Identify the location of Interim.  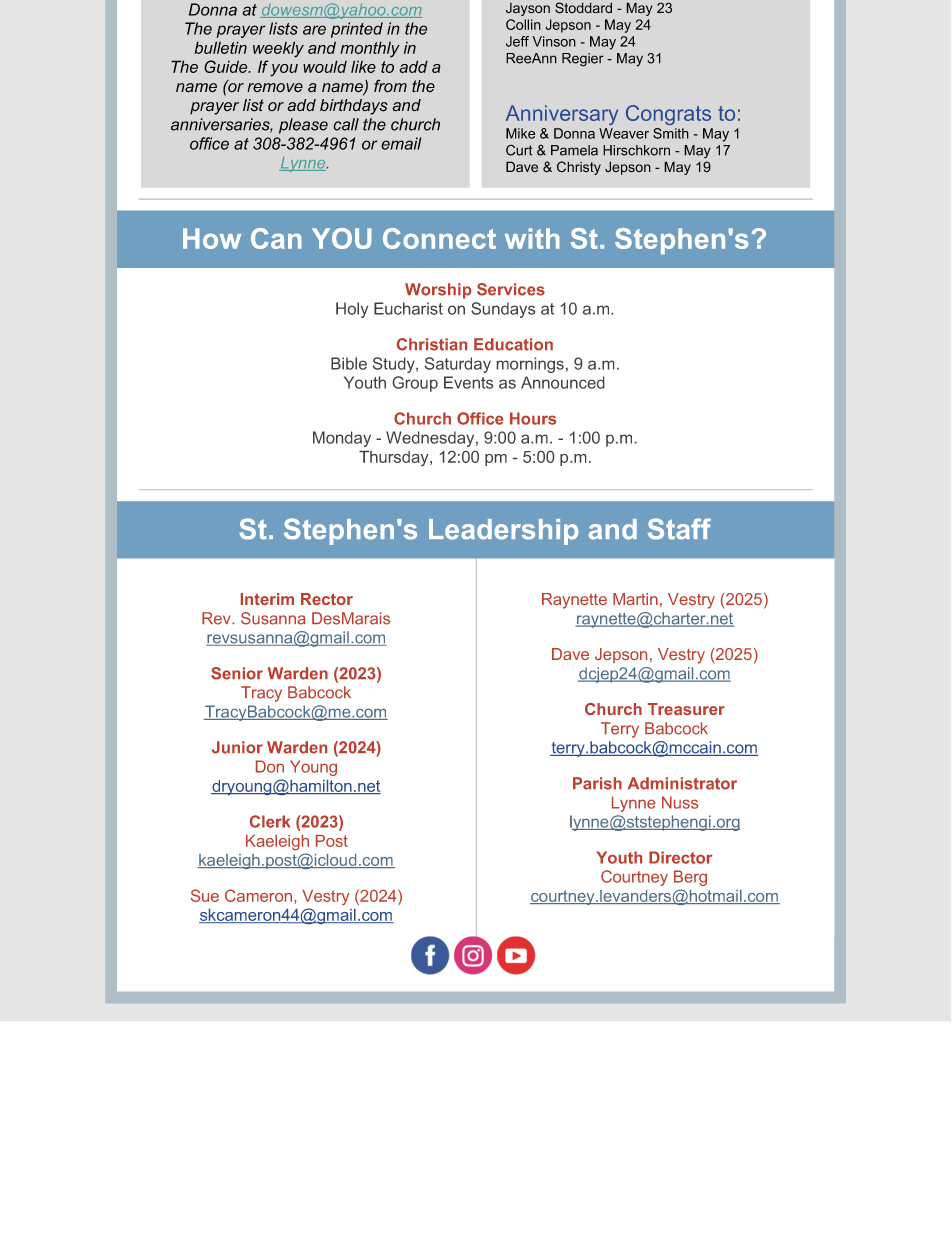
(267, 599).
